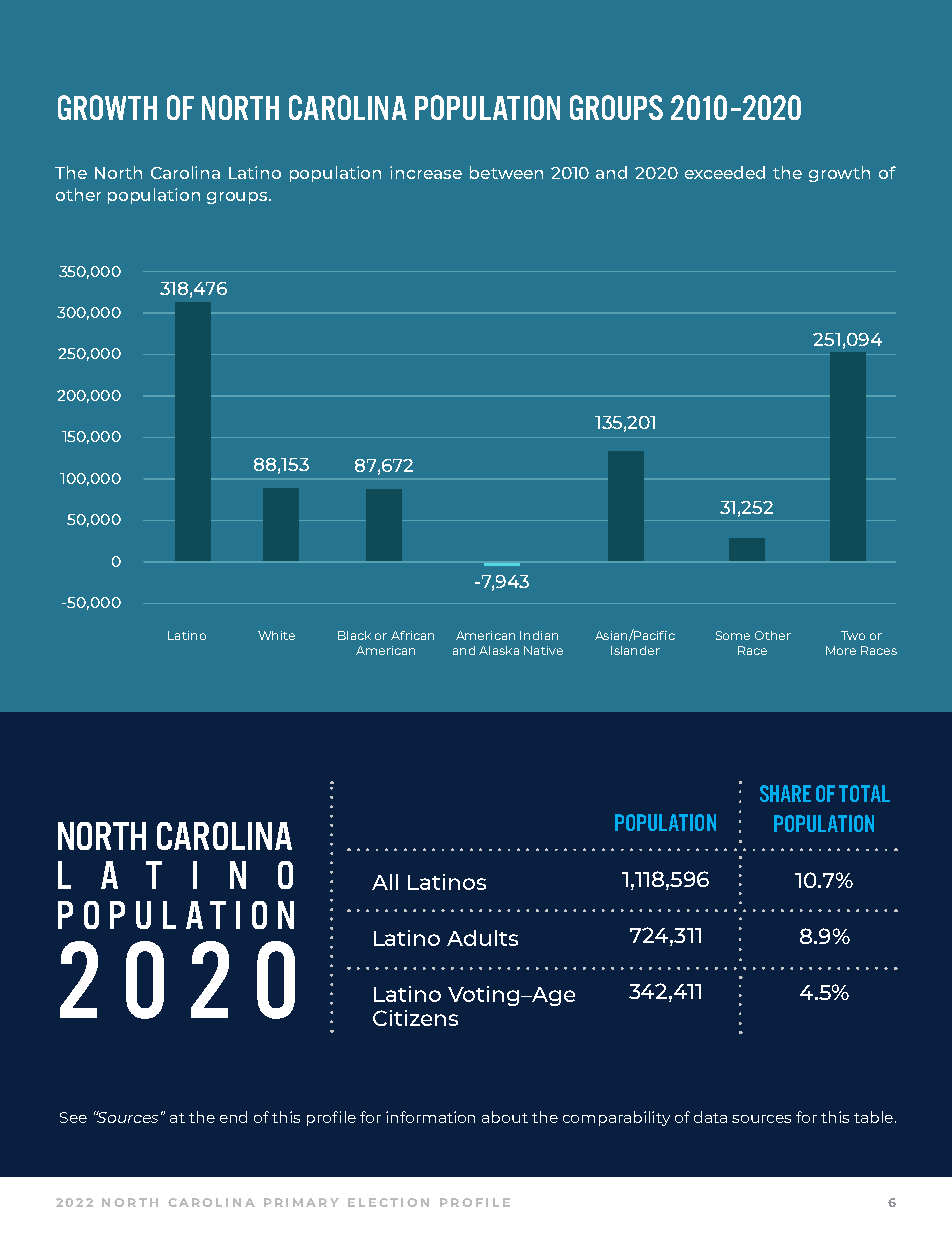  I want to click on White, so click(276, 635).
